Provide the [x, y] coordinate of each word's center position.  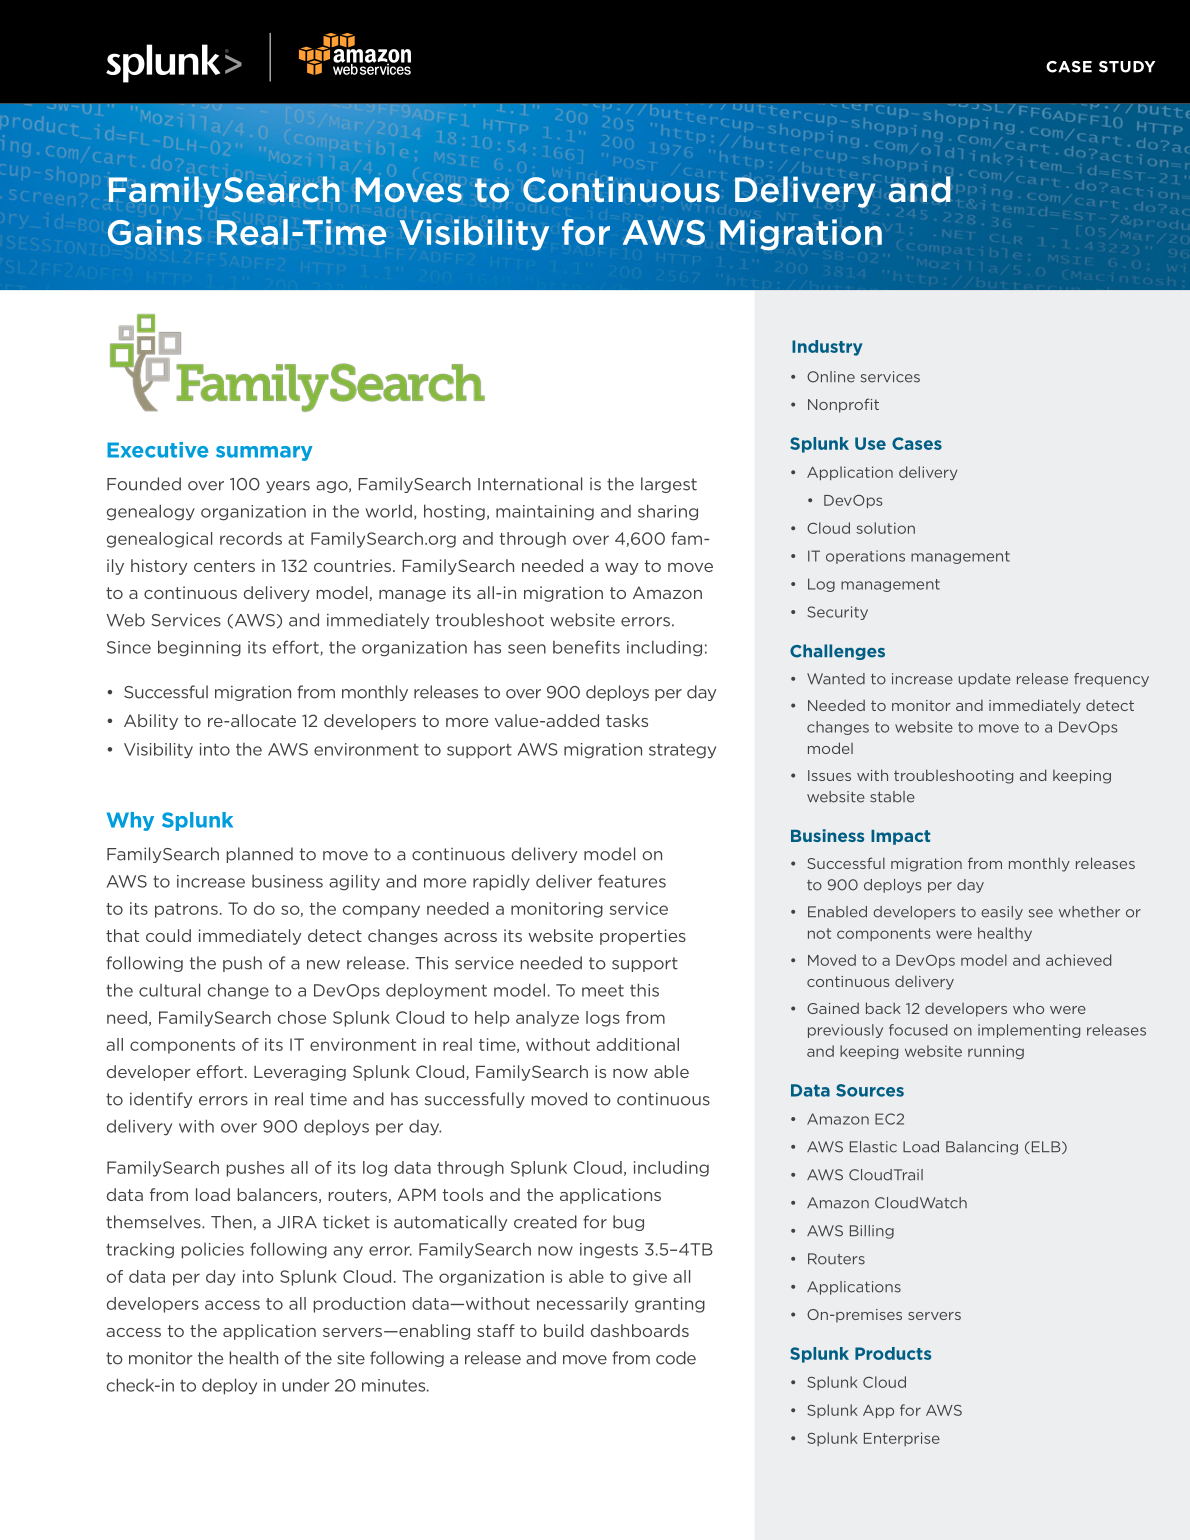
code [676, 1358]
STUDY [1127, 67]
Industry [827, 348]
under [305, 1385]
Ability [151, 722]
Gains [155, 232]
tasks [627, 720]
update [984, 680]
